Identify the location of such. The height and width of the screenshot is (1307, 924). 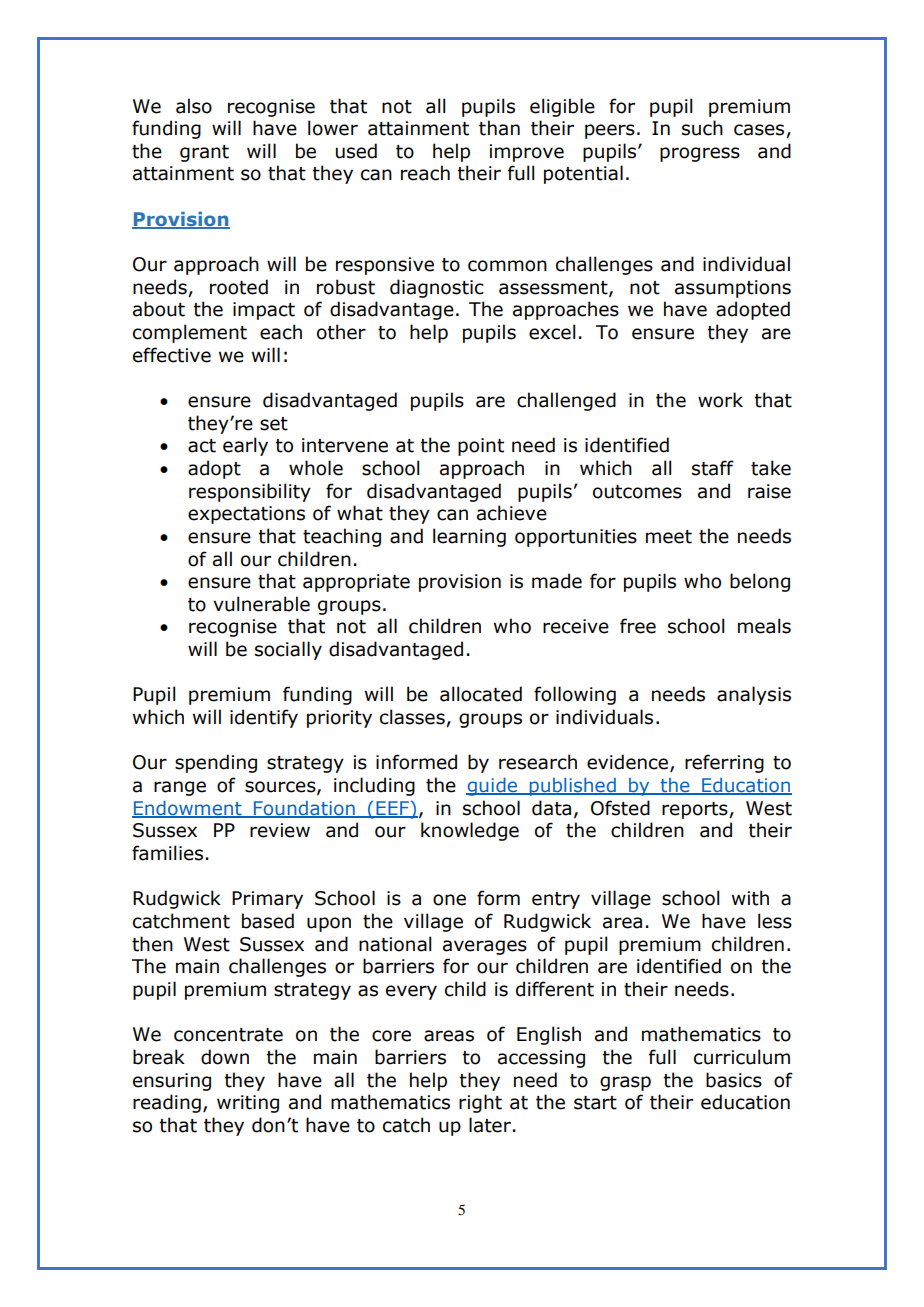
(702, 128).
